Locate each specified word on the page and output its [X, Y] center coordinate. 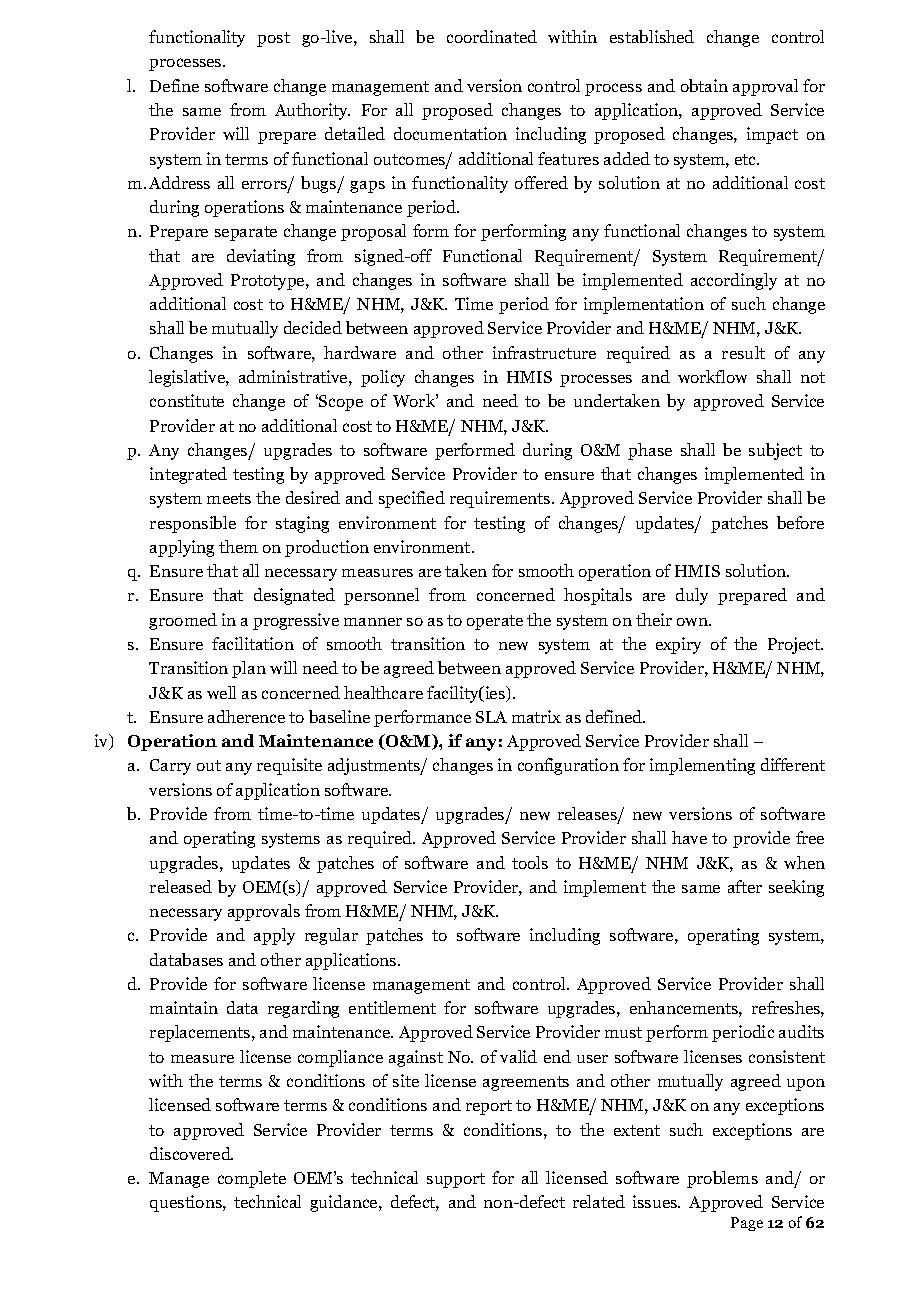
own [693, 622]
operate [495, 622]
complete [252, 1179]
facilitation [253, 643]
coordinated [492, 36]
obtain [704, 85]
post [273, 39]
